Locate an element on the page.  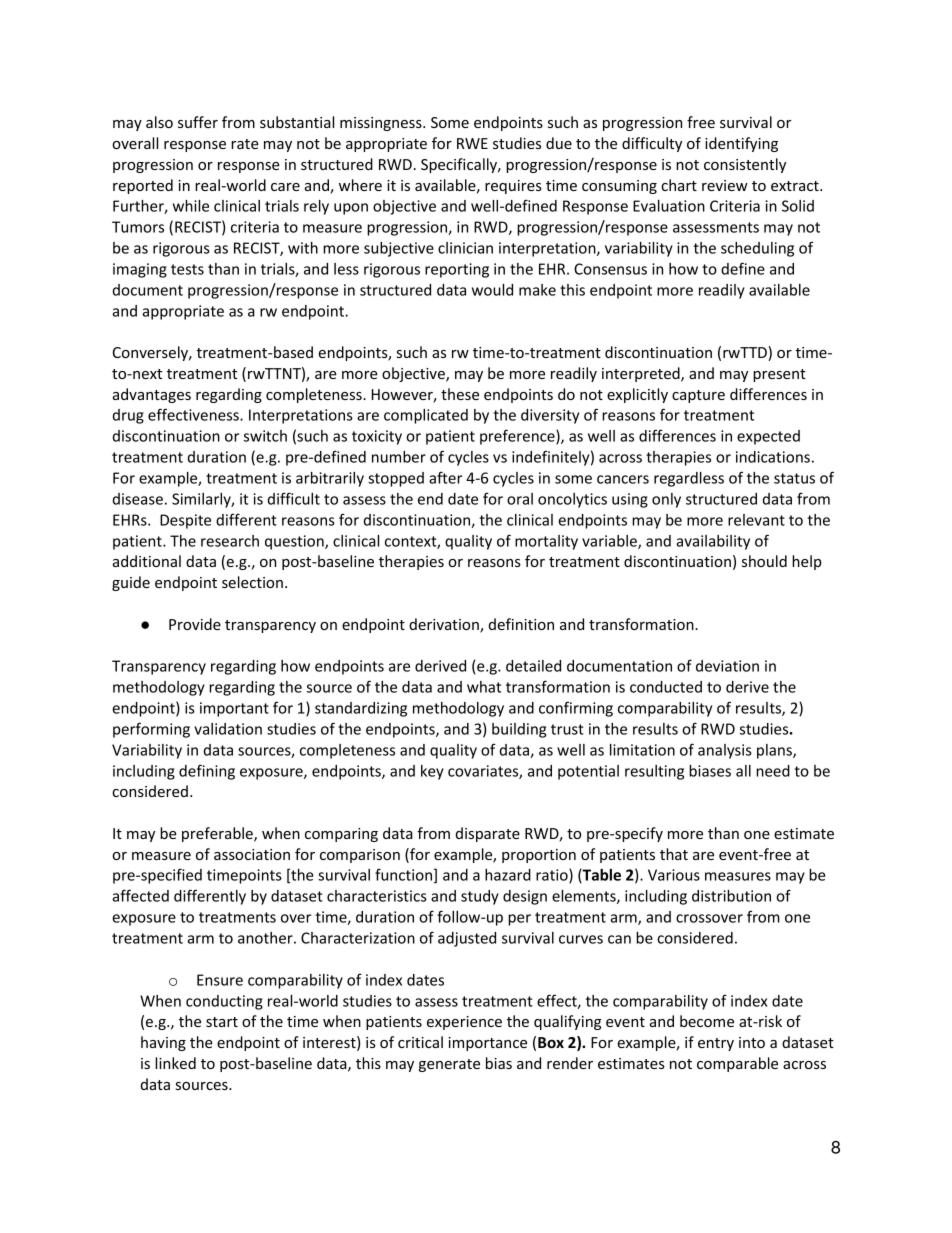
entry is located at coordinates (716, 1044).
